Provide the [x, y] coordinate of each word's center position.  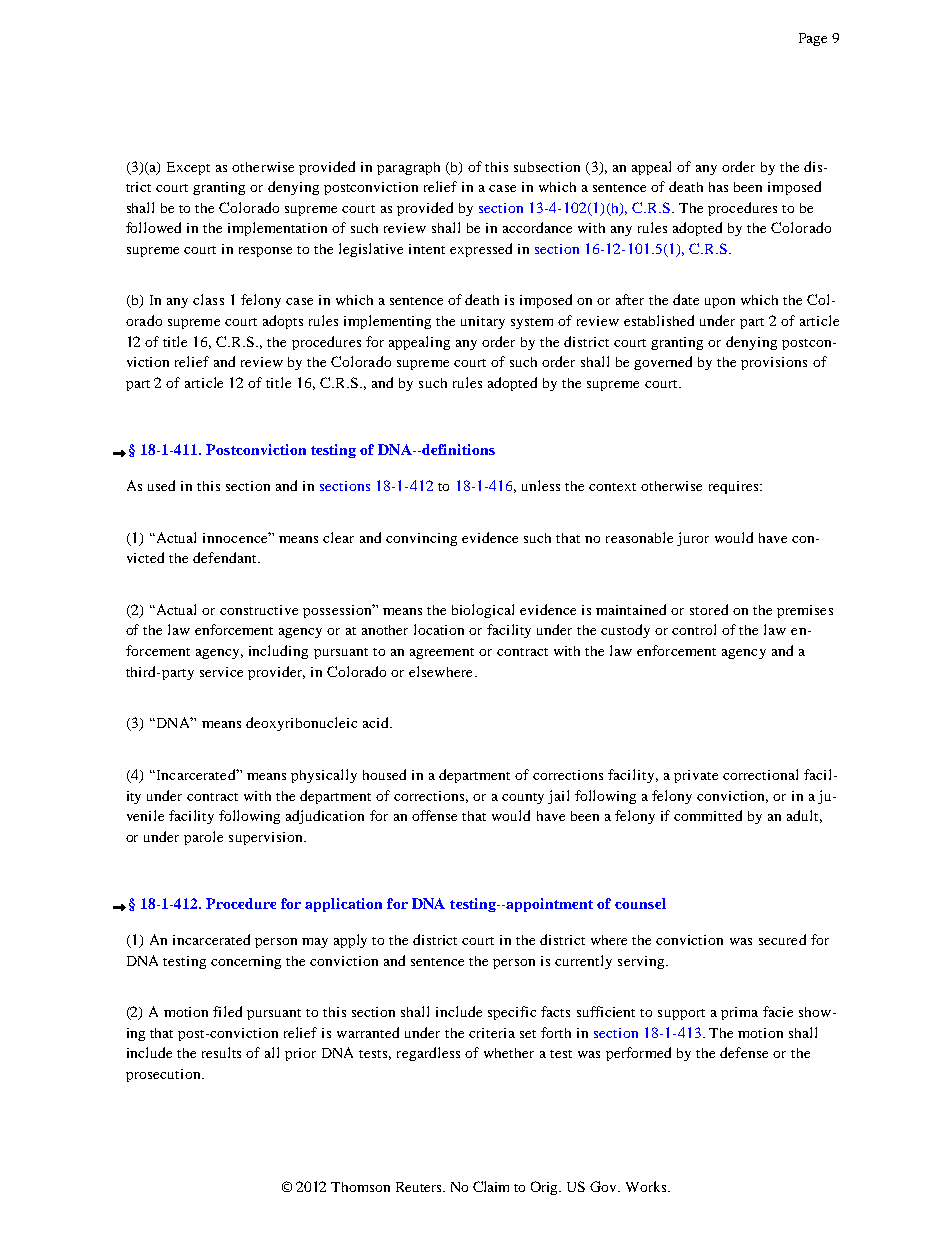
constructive [259, 610]
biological [483, 611]
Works [647, 1186]
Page [813, 39]
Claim [491, 1186]
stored [709, 609]
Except [188, 168]
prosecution [164, 1075]
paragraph [408, 168]
